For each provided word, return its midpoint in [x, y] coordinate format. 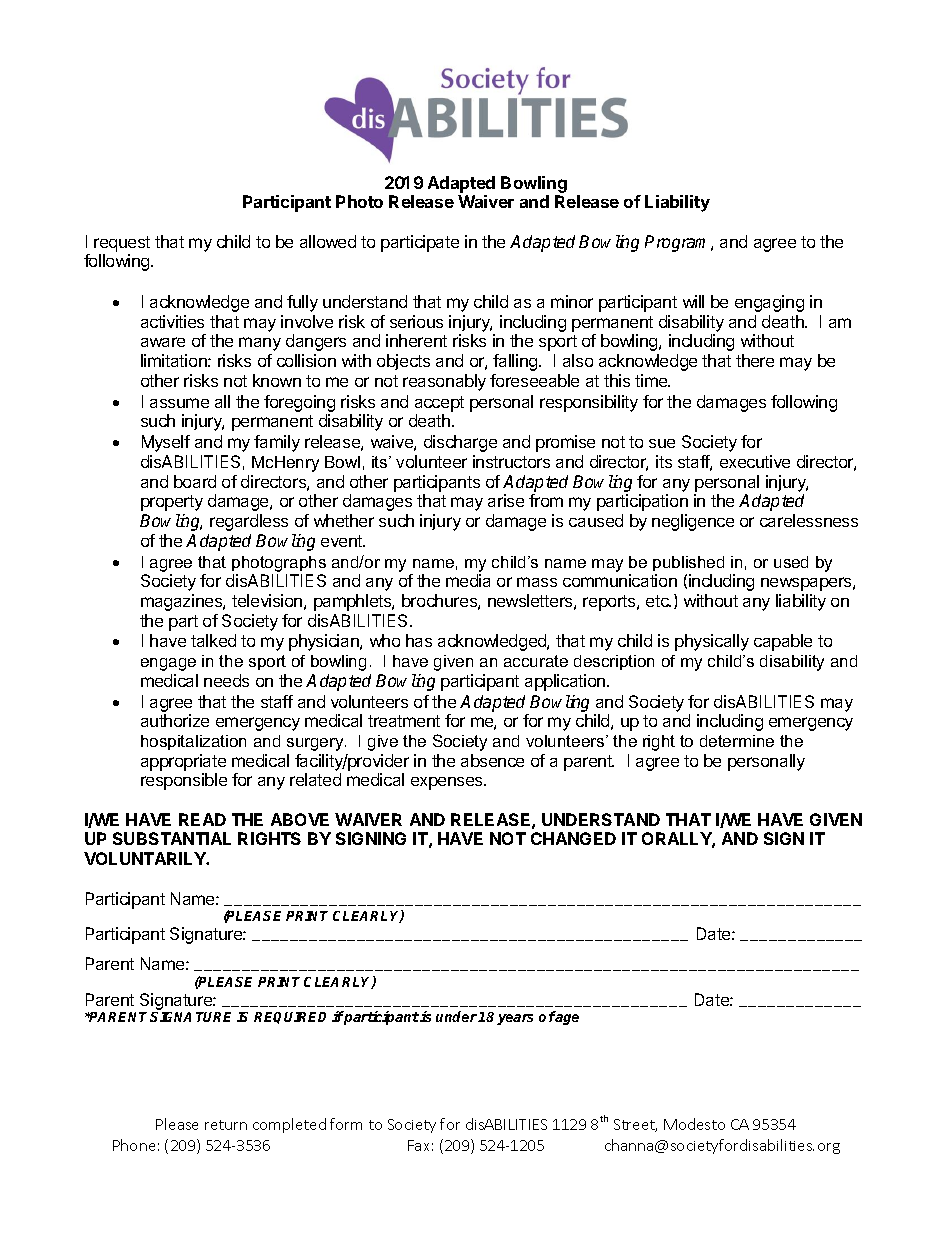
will [693, 301]
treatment [404, 721]
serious [416, 321]
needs [226, 680]
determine [737, 741]
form [346, 1124]
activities [172, 321]
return [226, 1125]
